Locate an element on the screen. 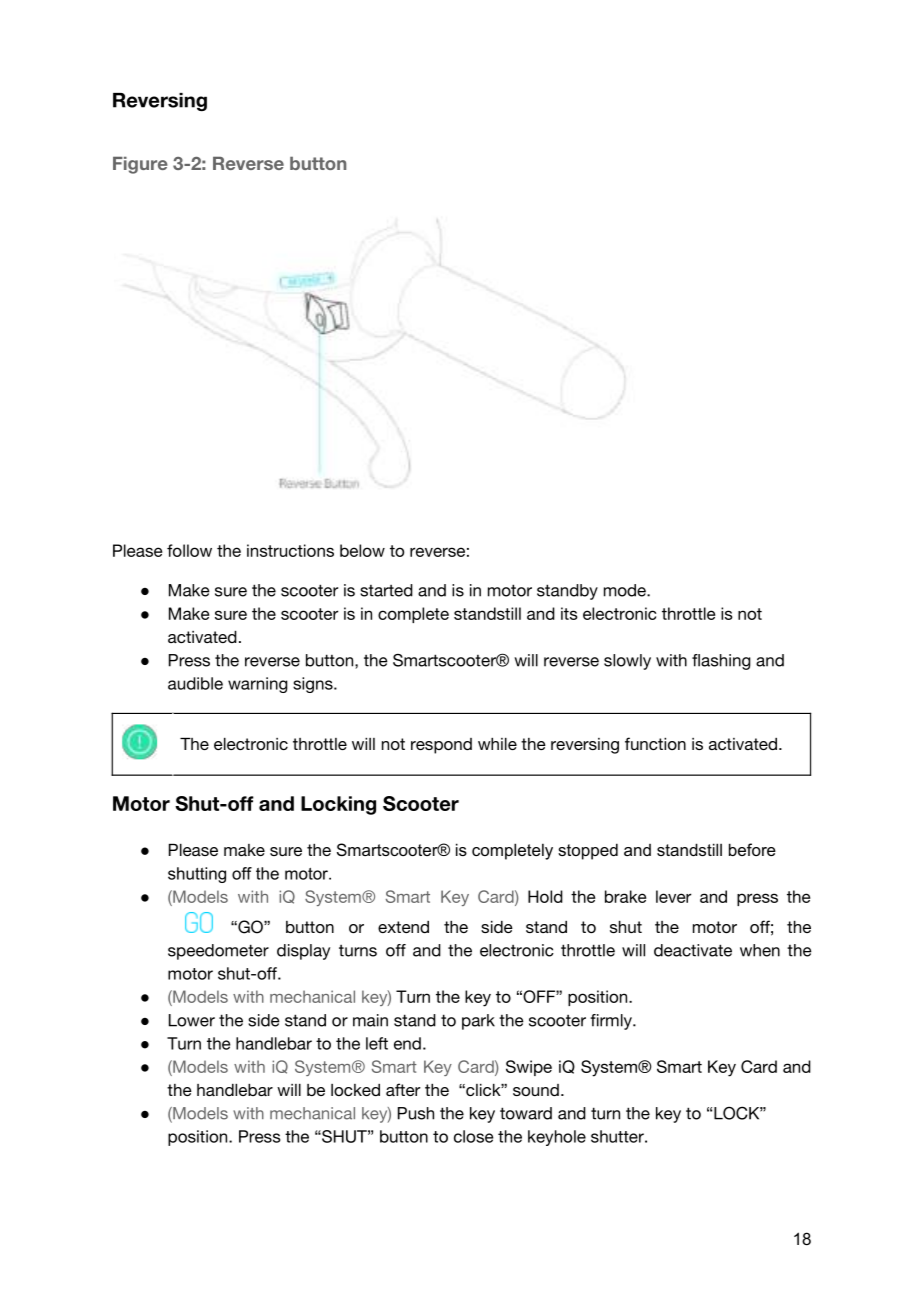 The height and width of the screenshot is (1308, 924). below is located at coordinates (362, 550).
